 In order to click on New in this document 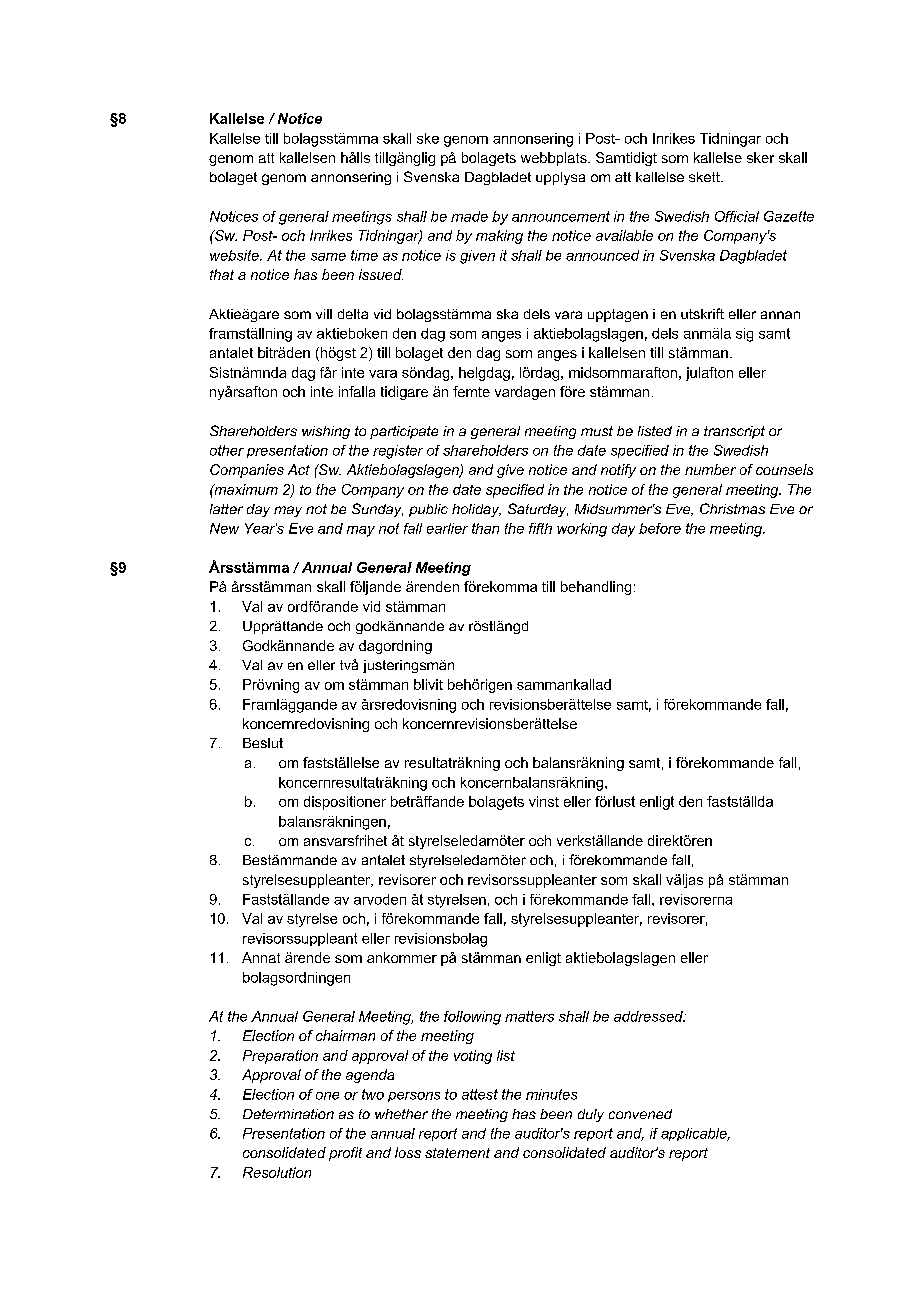, I will do `click(224, 528)`.
